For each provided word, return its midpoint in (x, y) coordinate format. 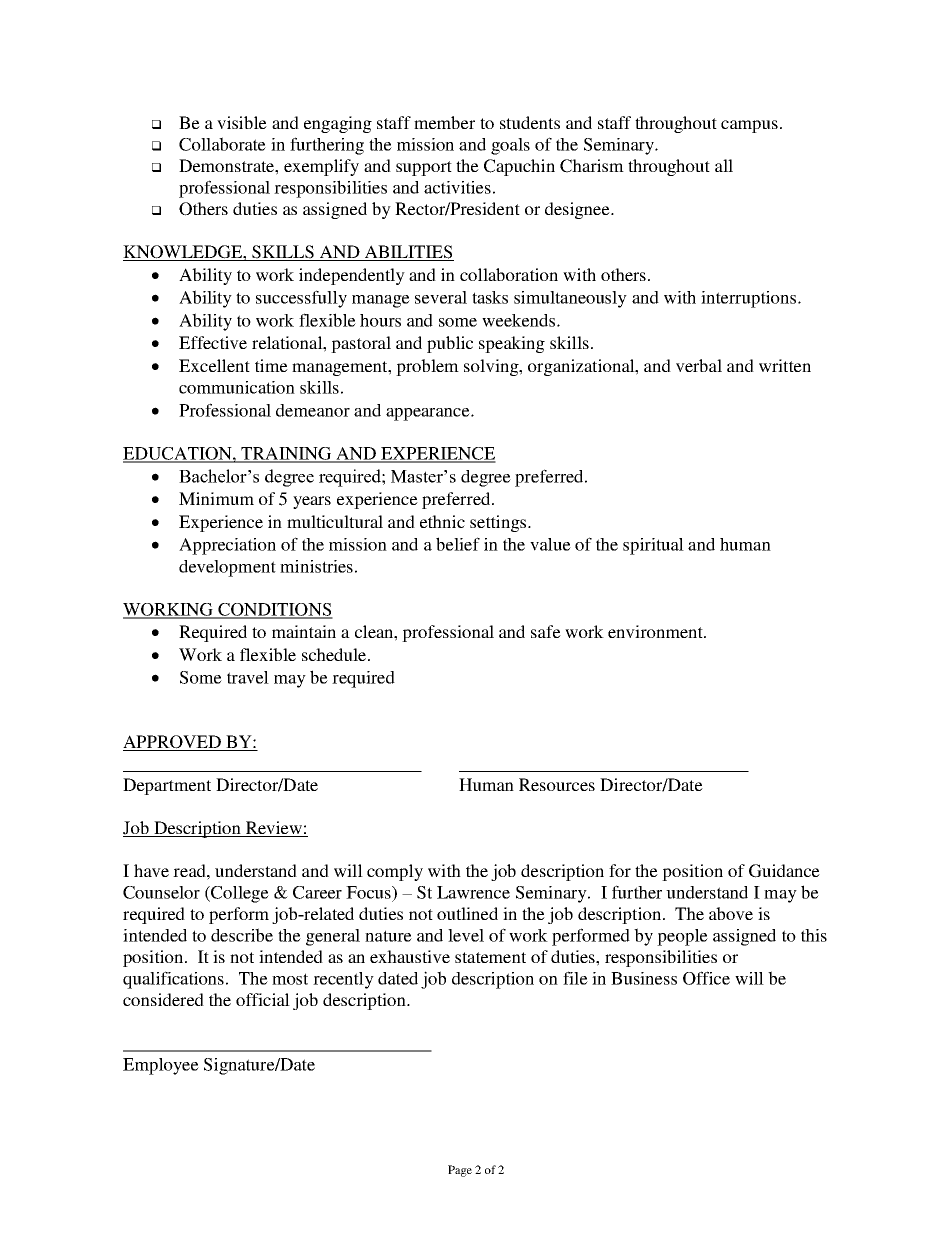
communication (237, 387)
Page (460, 1171)
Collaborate (222, 144)
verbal (699, 365)
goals (510, 146)
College (239, 894)
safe (546, 631)
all (724, 165)
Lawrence (473, 892)
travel (248, 677)
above (731, 913)
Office (706, 978)
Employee (161, 1066)
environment (656, 631)
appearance (429, 414)
